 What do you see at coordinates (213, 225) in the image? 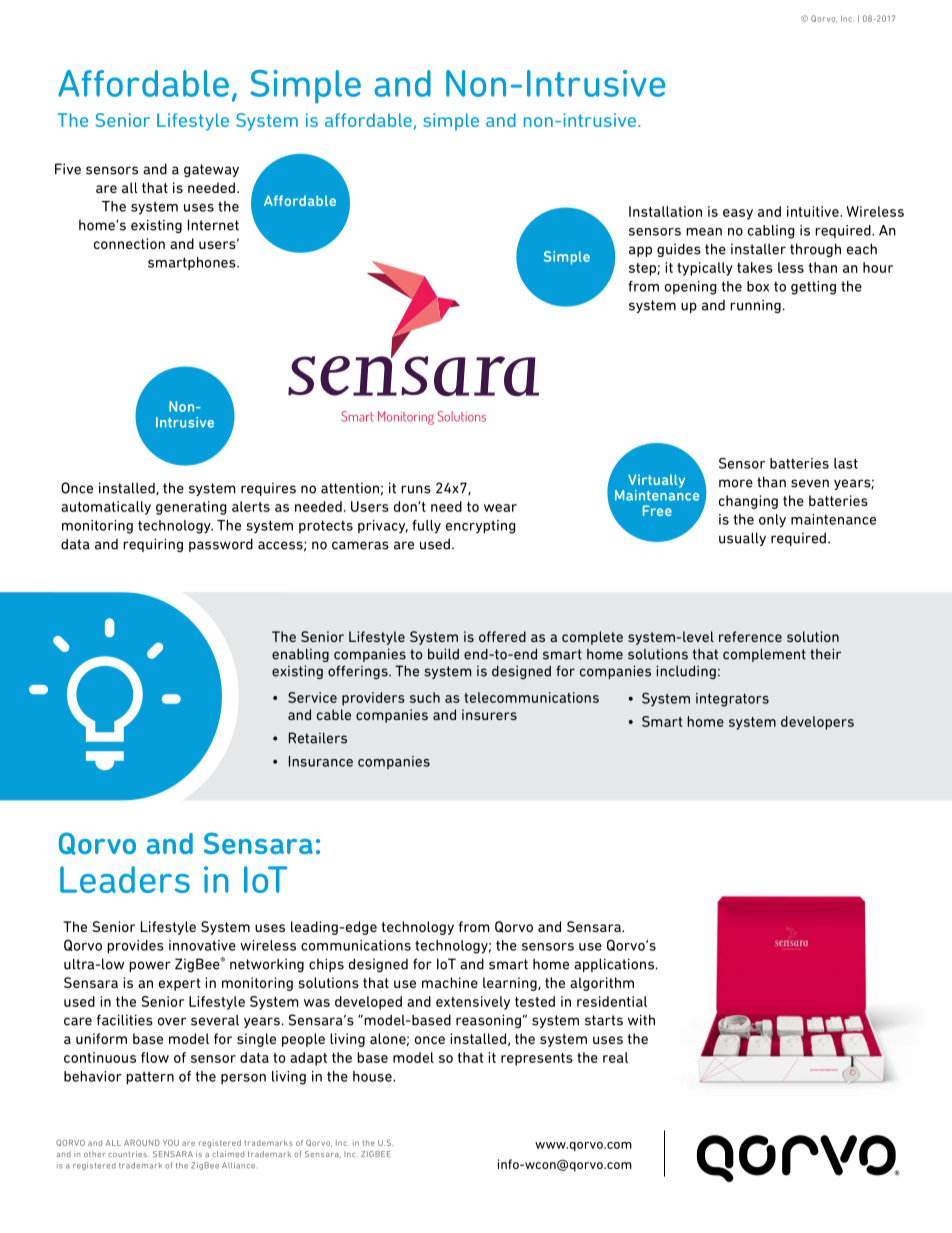
I see `Internet` at bounding box center [213, 225].
